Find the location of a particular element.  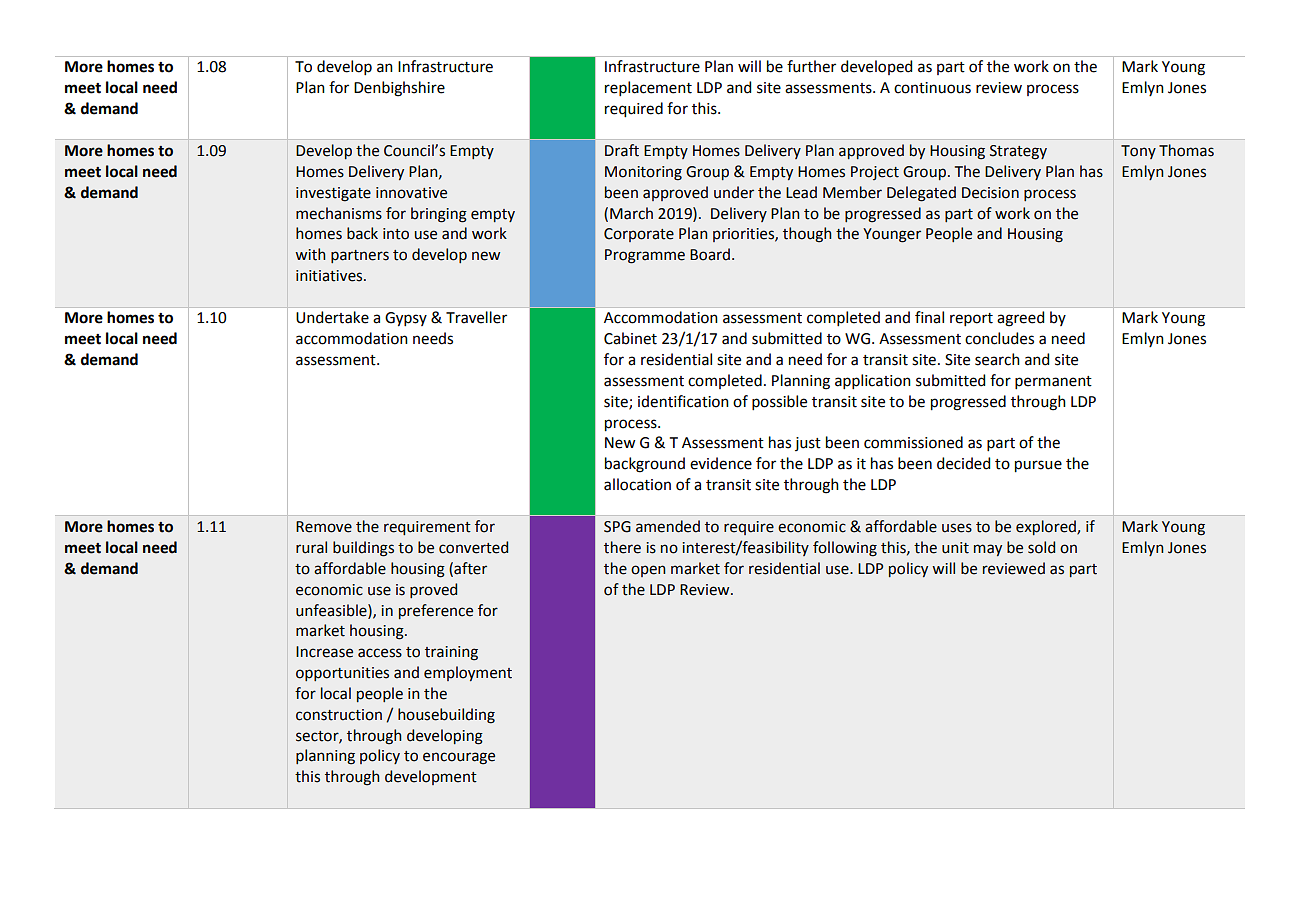

Gypsy is located at coordinates (406, 319).
